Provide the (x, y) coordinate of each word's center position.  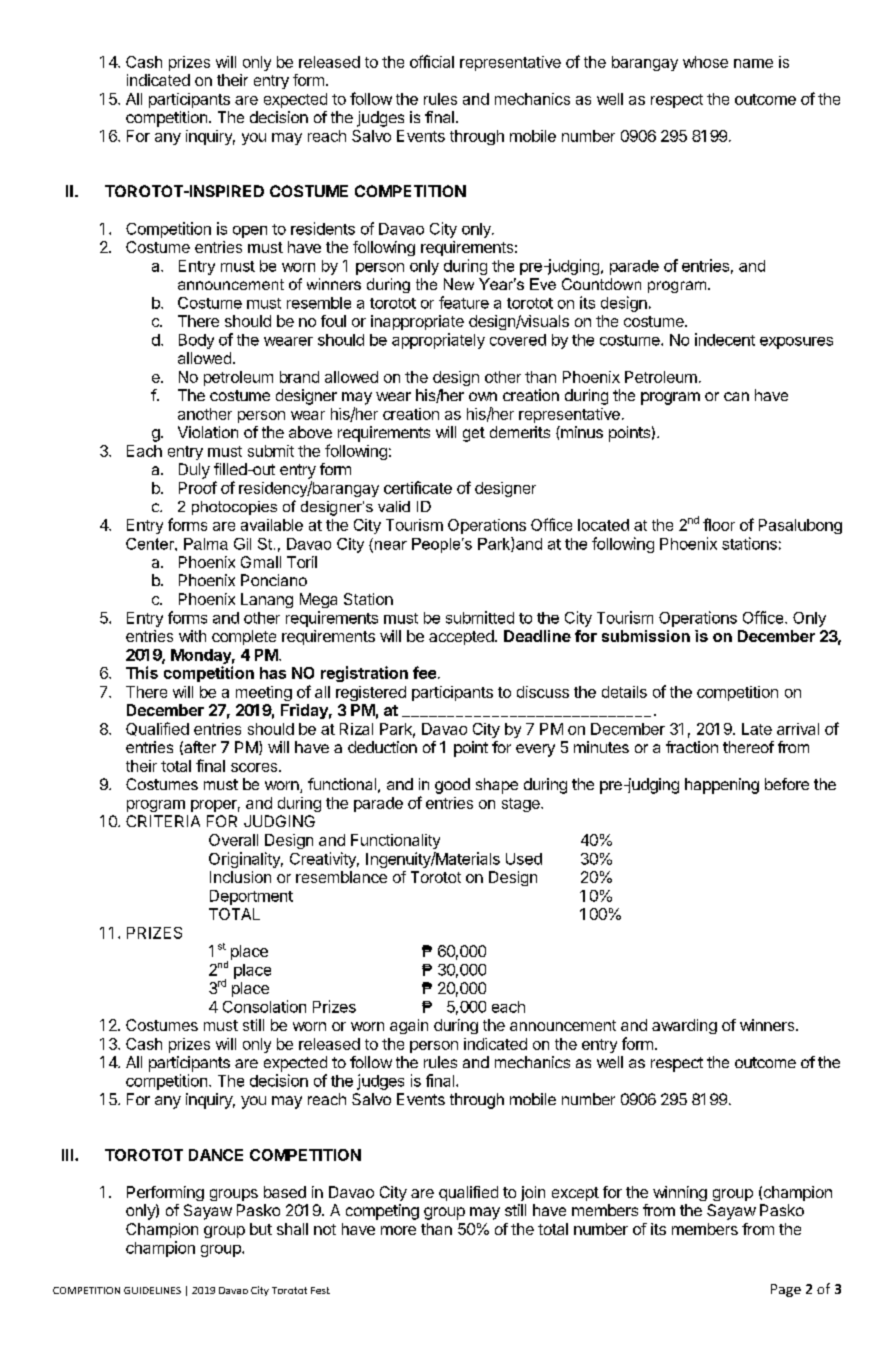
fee (424, 672)
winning (680, 1193)
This (142, 672)
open (250, 232)
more (398, 1230)
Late (757, 729)
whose (705, 62)
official (432, 61)
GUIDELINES (152, 1290)
